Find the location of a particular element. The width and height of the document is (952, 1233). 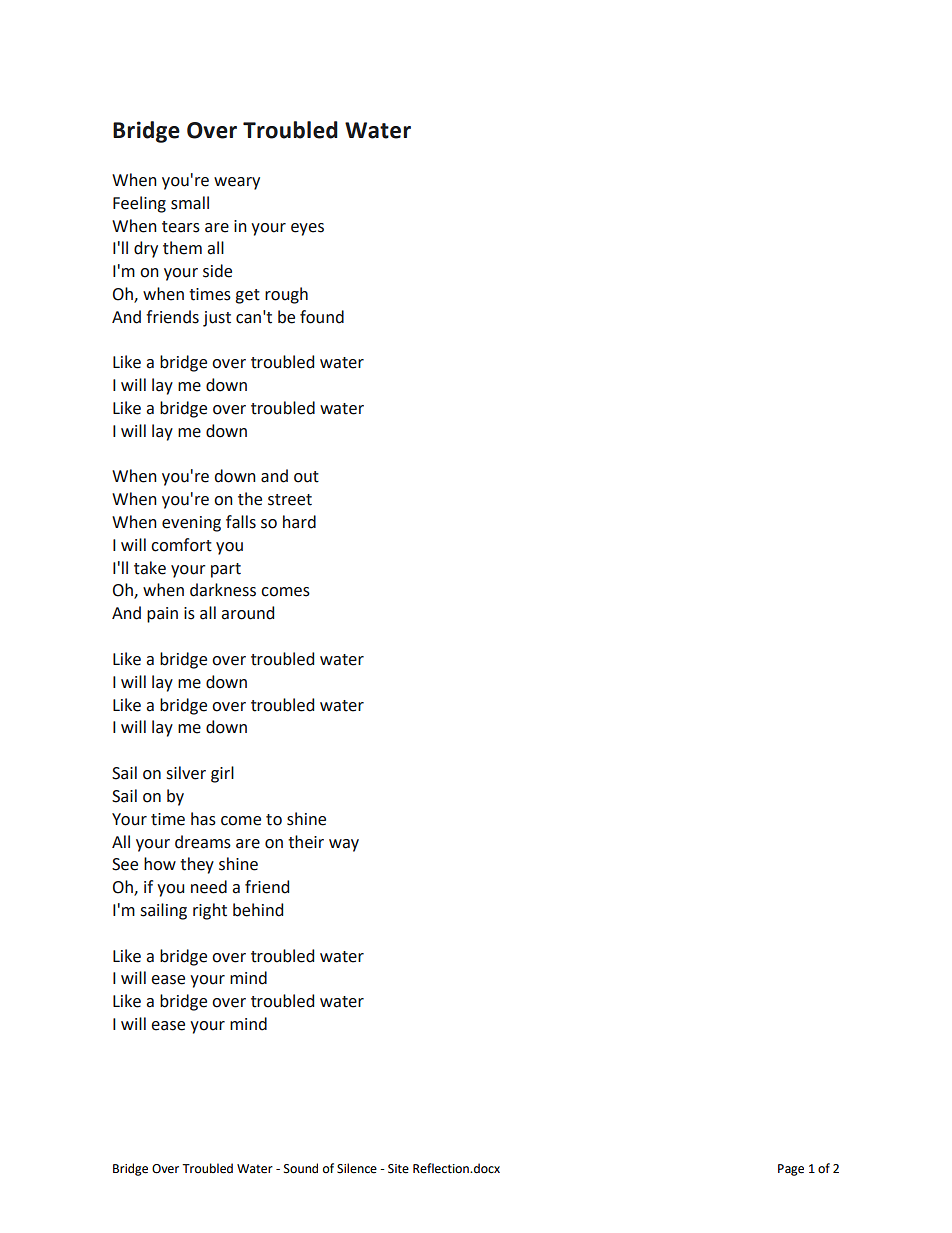

right is located at coordinates (210, 911).
